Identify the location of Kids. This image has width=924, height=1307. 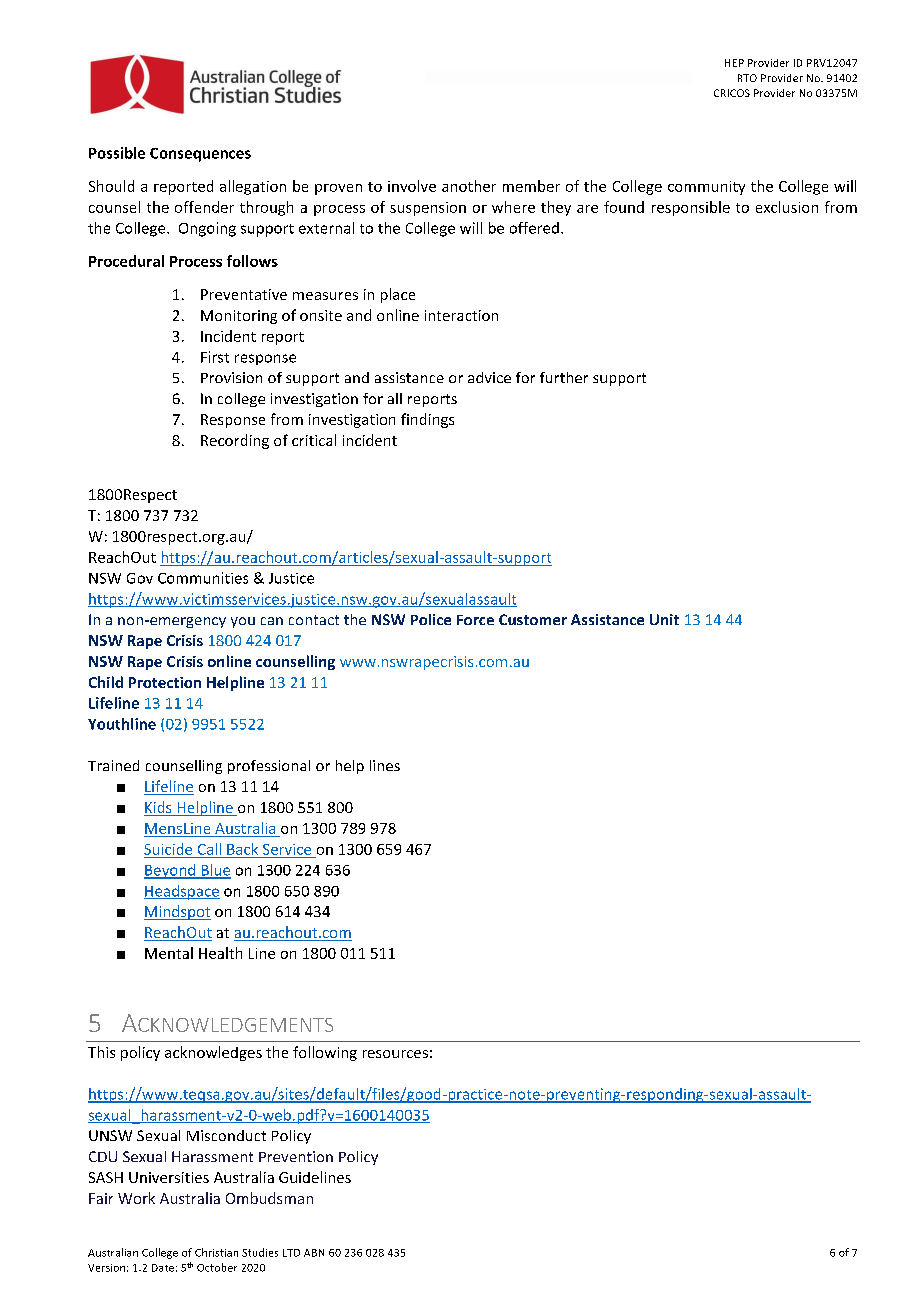
(159, 808).
